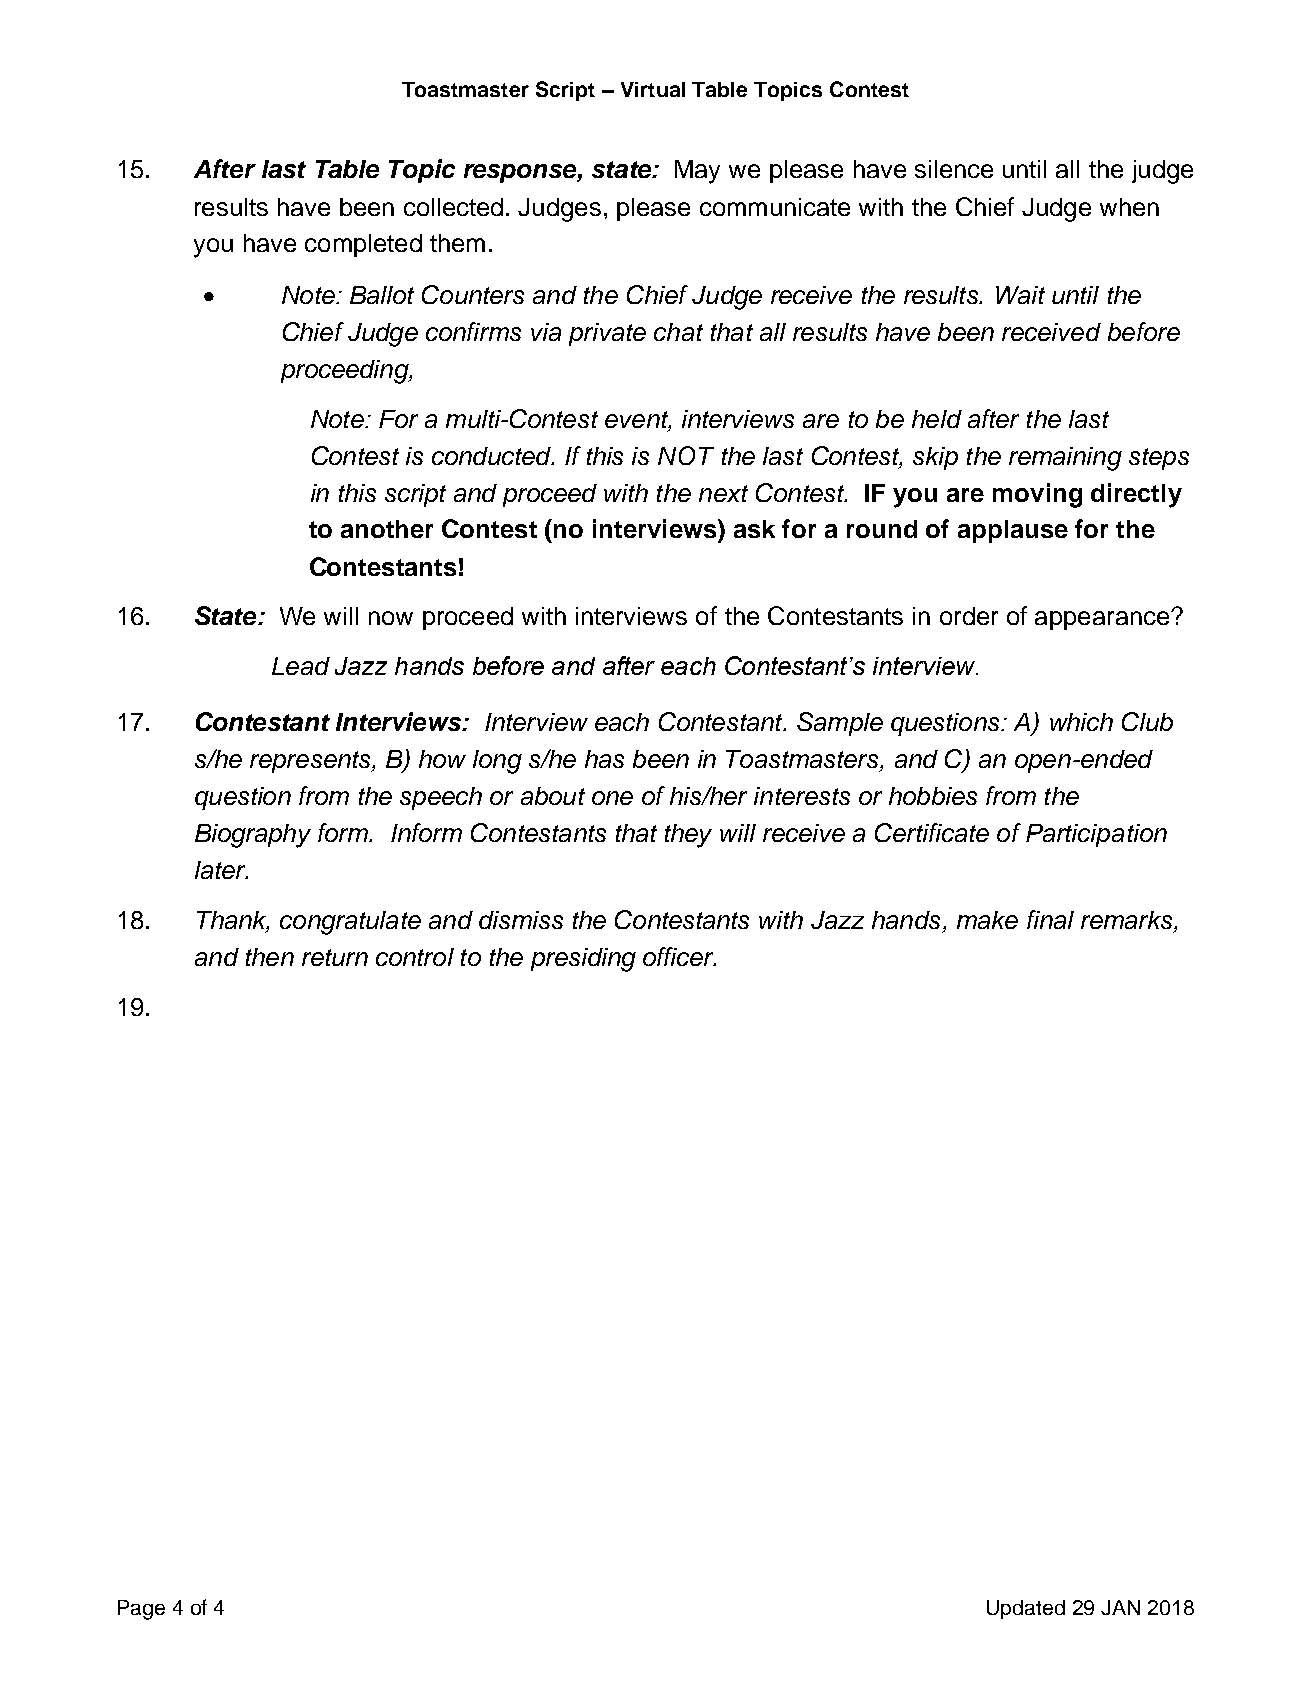 The height and width of the screenshot is (1697, 1311). What do you see at coordinates (954, 169) in the screenshot?
I see `silence` at bounding box center [954, 169].
